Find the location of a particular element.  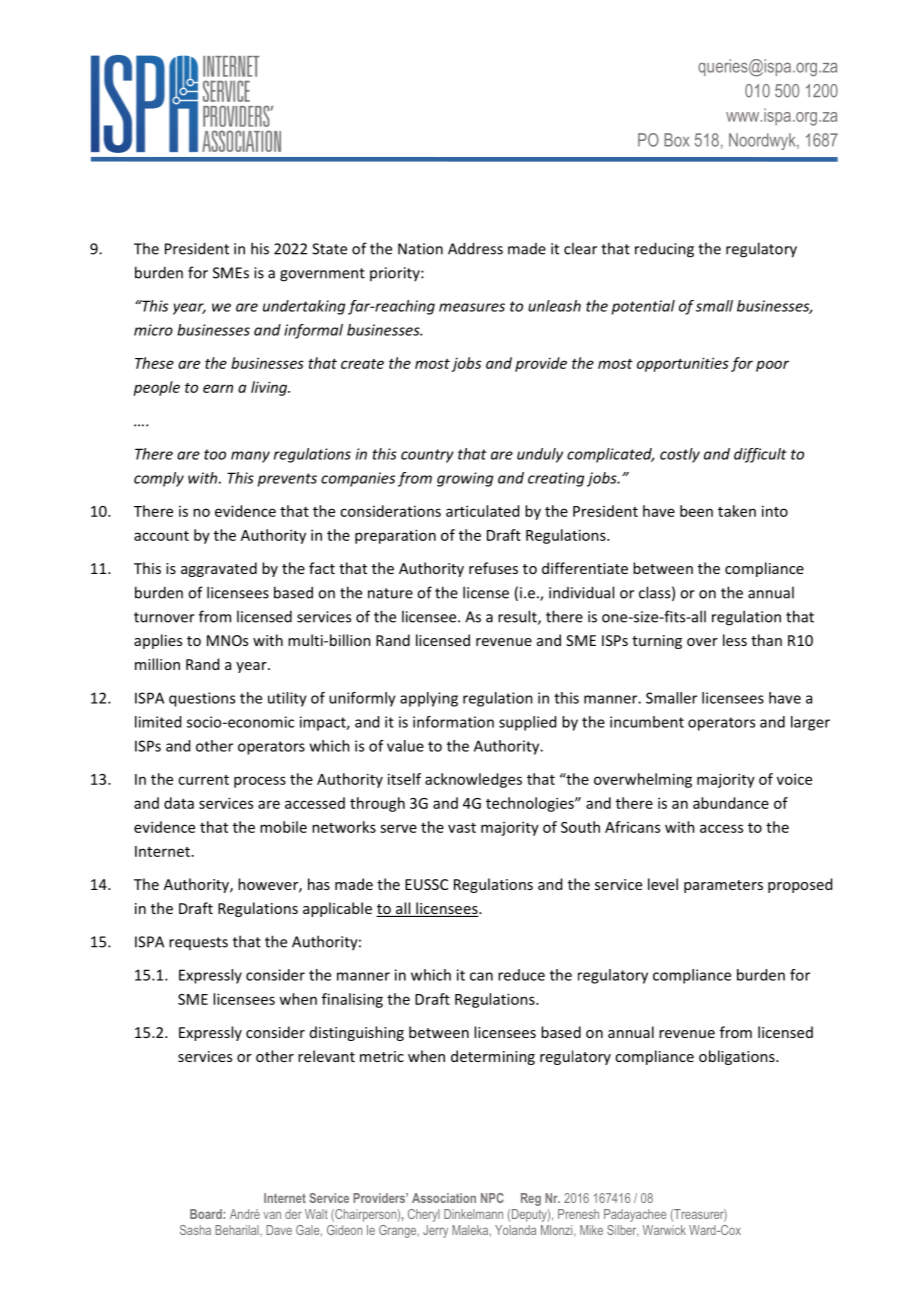

Sasha is located at coordinates (195, 1230).
